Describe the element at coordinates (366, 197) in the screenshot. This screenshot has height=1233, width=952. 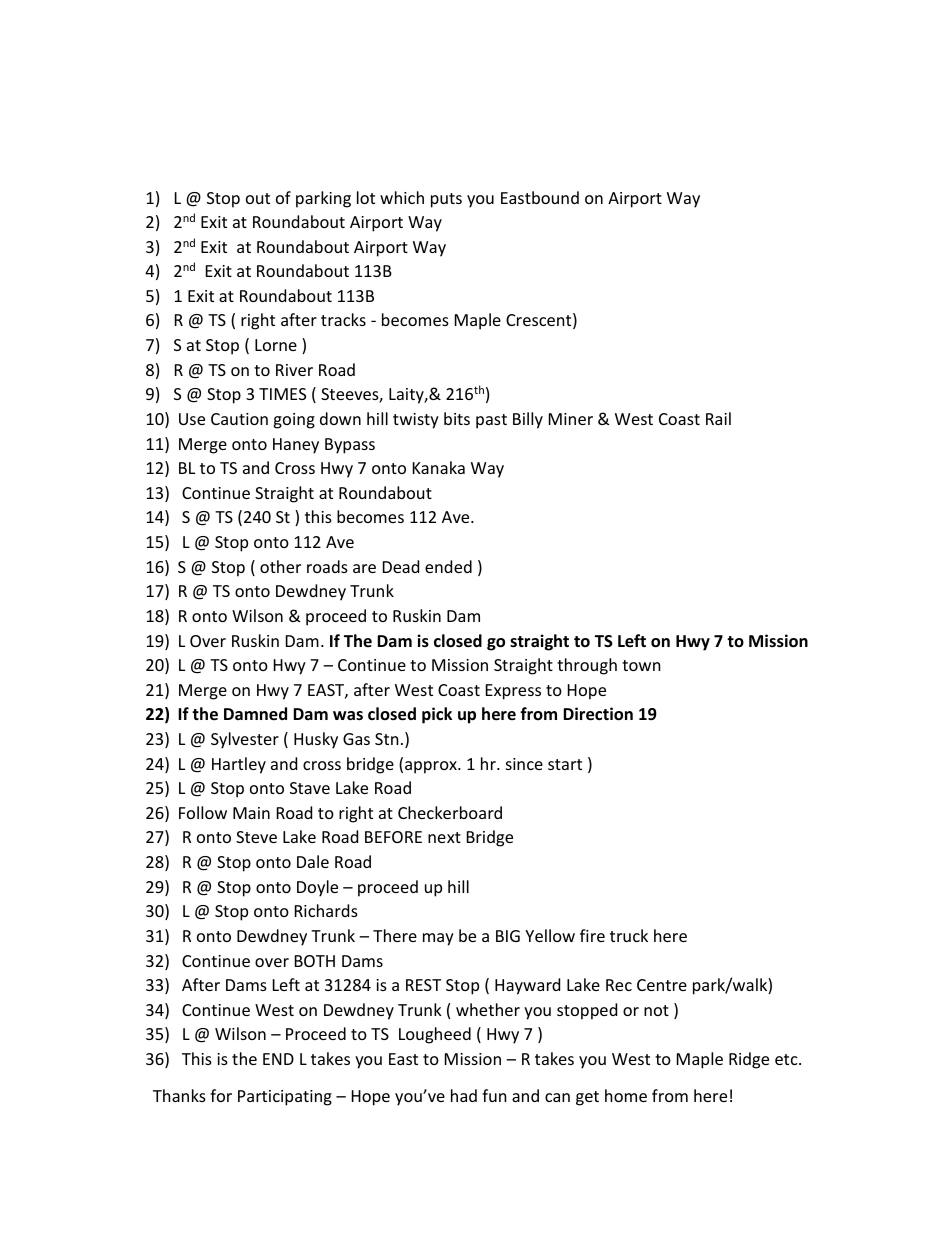
I see `lot` at that location.
